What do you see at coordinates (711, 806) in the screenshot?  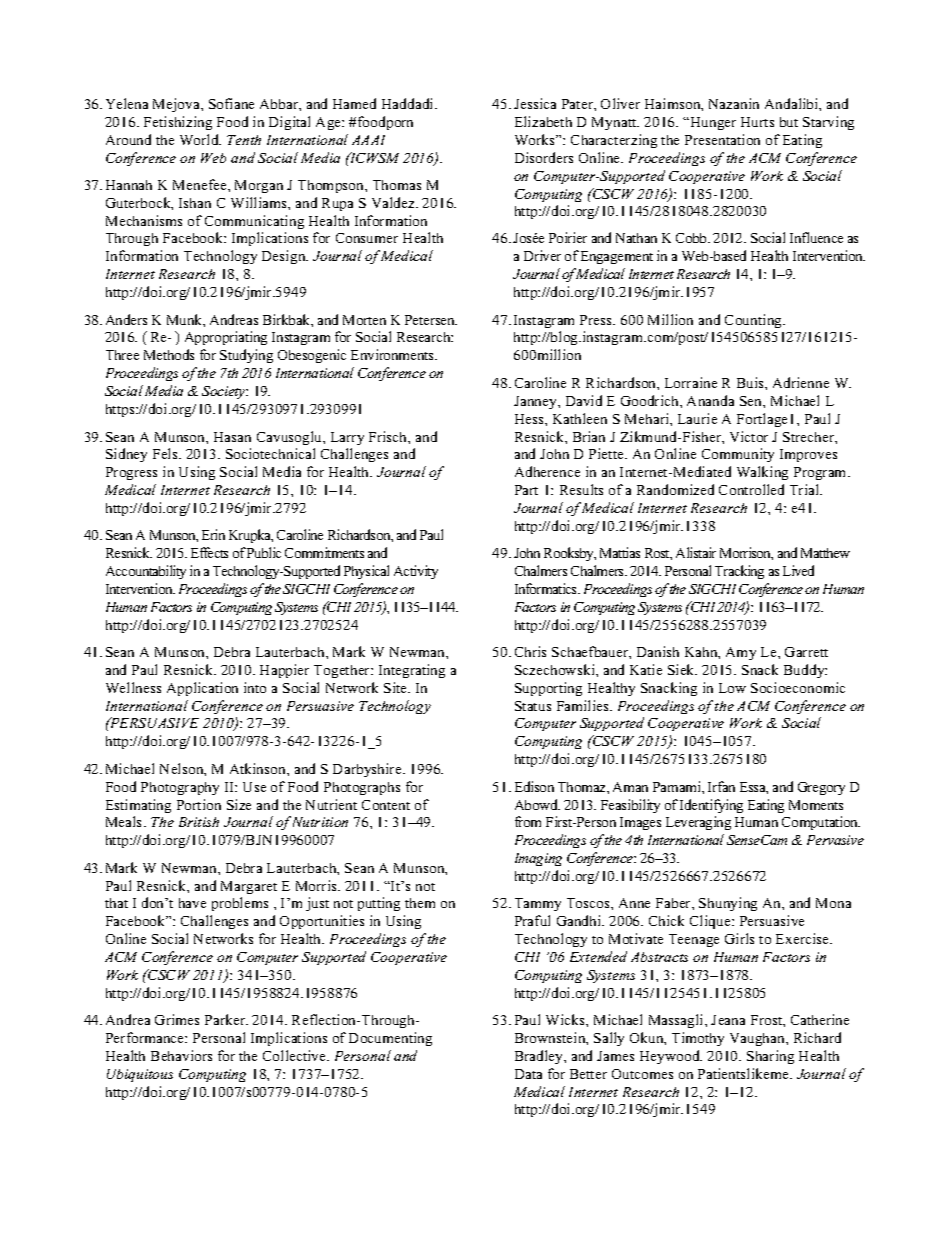 I see `Identifying` at bounding box center [711, 806].
